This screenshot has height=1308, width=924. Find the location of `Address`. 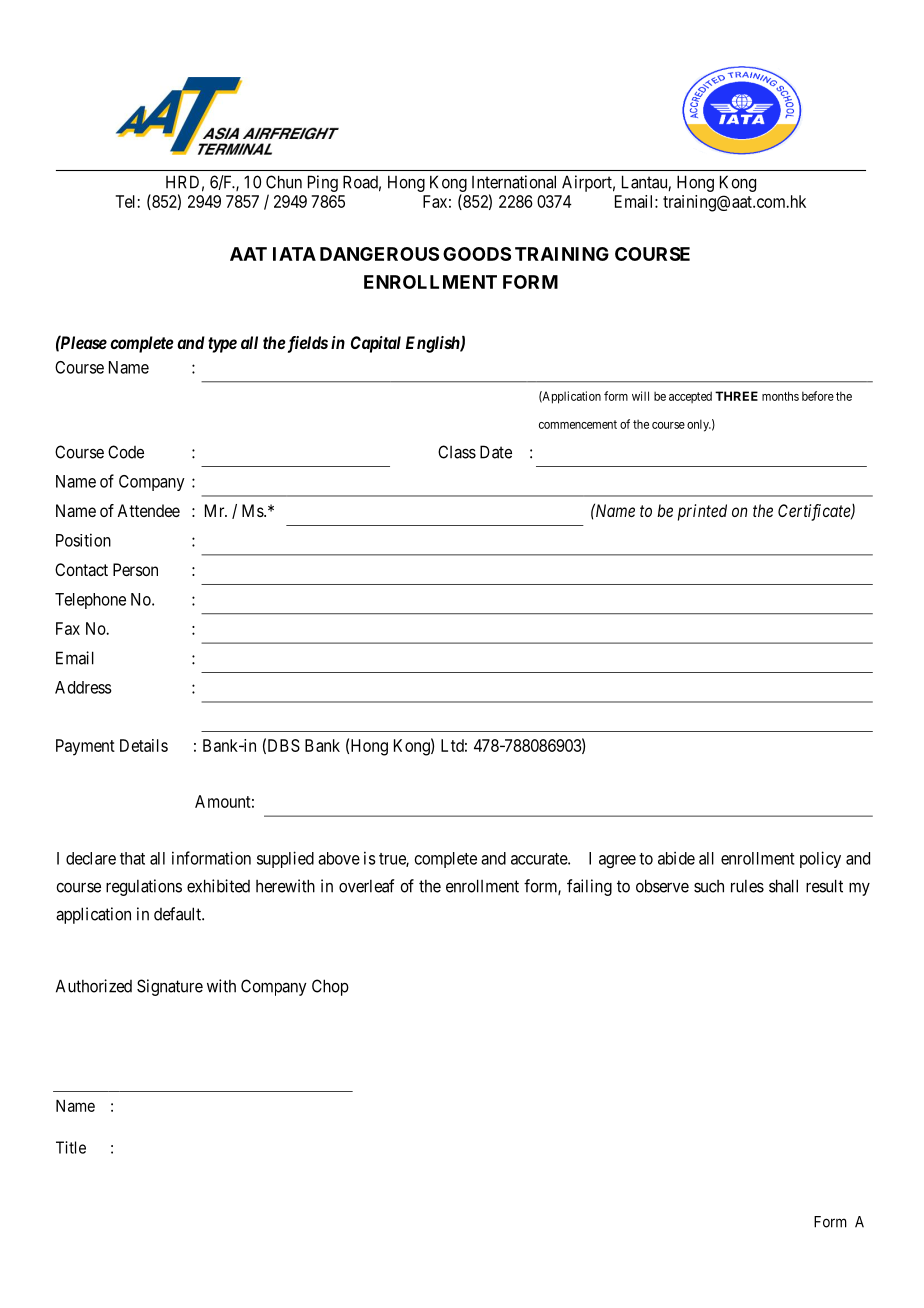

Address is located at coordinates (83, 687).
